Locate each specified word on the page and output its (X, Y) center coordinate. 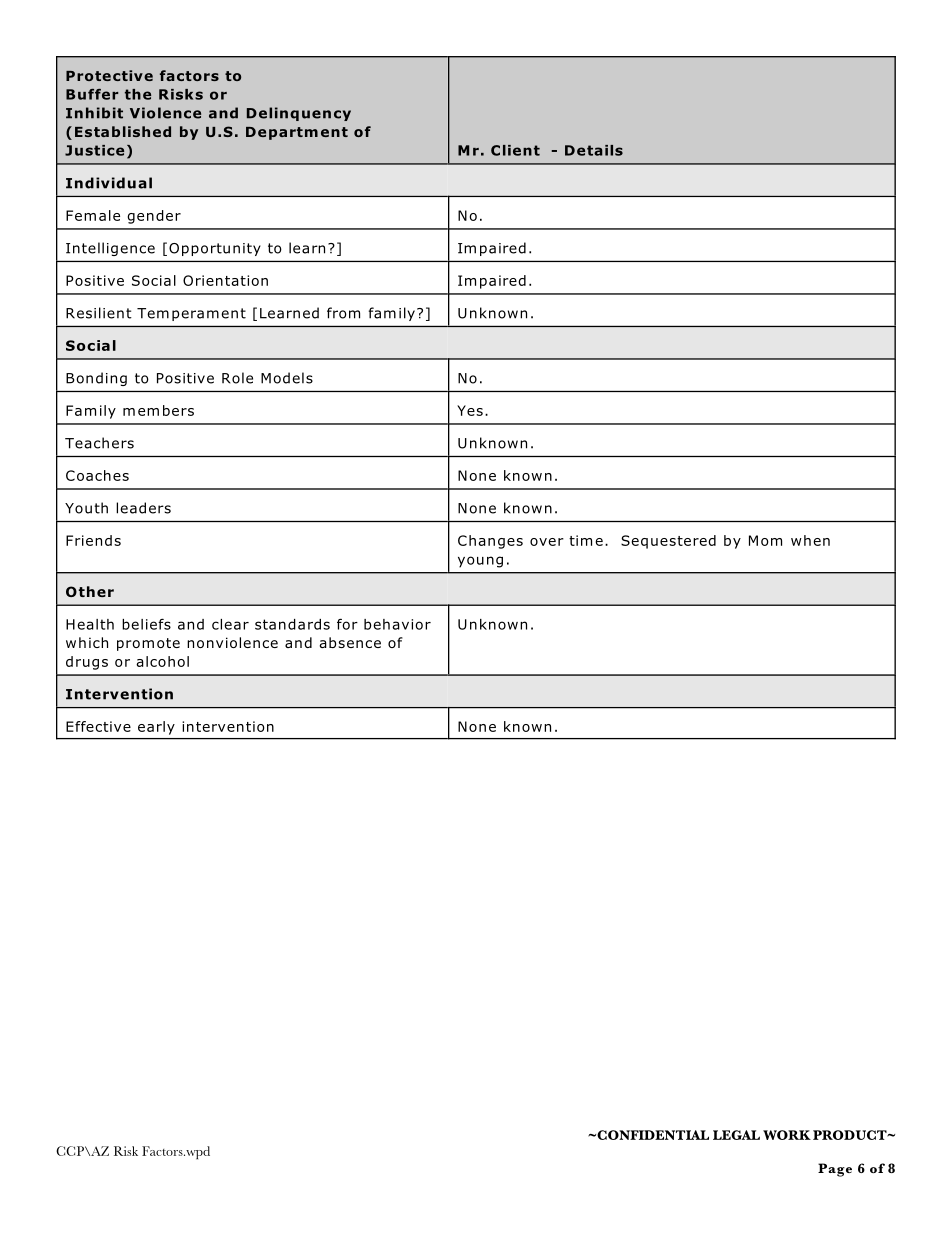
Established (123, 131)
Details (594, 150)
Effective (98, 726)
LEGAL (736, 1135)
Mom (765, 540)
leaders (143, 508)
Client (515, 150)
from (343, 313)
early (156, 728)
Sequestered (668, 542)
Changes (490, 542)
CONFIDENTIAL (652, 1135)
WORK (787, 1135)
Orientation (225, 280)
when (810, 540)
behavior (397, 624)
